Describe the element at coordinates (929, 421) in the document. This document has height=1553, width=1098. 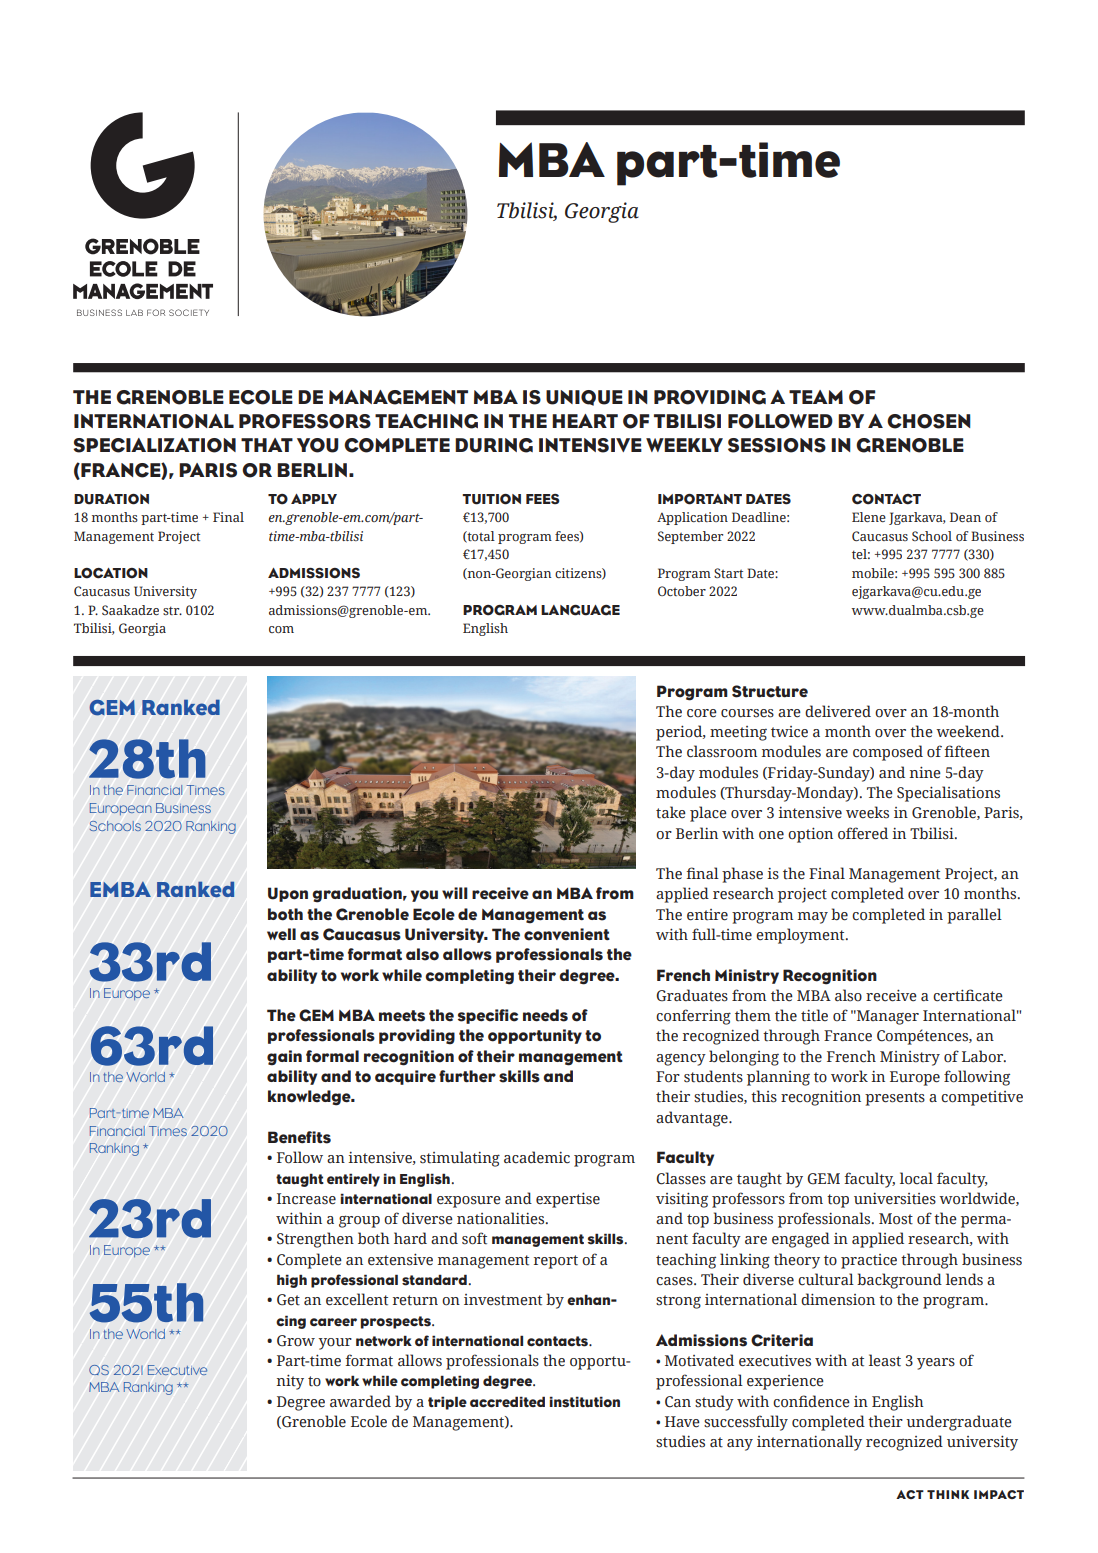
I see `CHOSEN` at that location.
